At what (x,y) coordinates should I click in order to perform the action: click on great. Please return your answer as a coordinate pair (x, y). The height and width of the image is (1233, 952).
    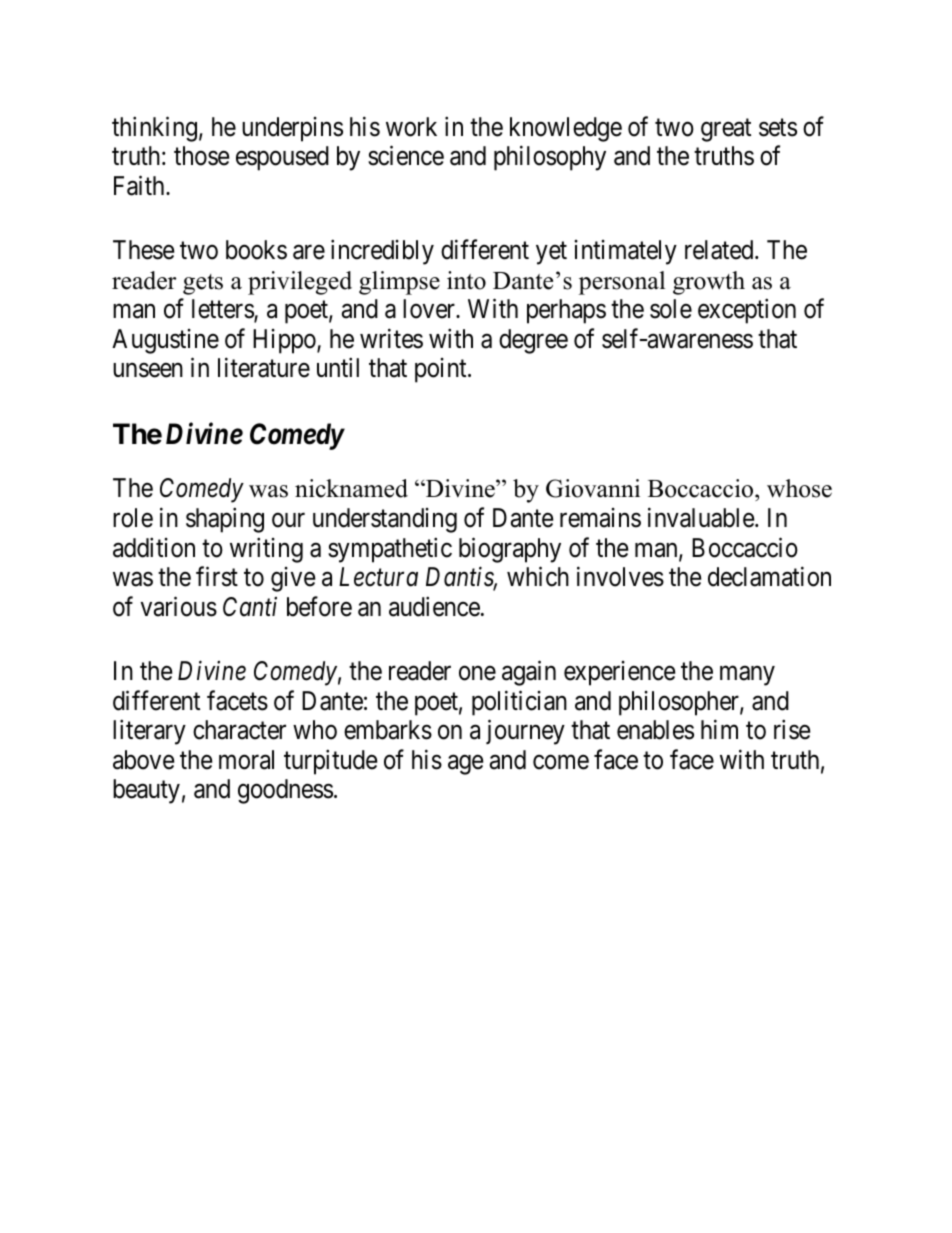
    Looking at the image, I should click on (726, 130).
